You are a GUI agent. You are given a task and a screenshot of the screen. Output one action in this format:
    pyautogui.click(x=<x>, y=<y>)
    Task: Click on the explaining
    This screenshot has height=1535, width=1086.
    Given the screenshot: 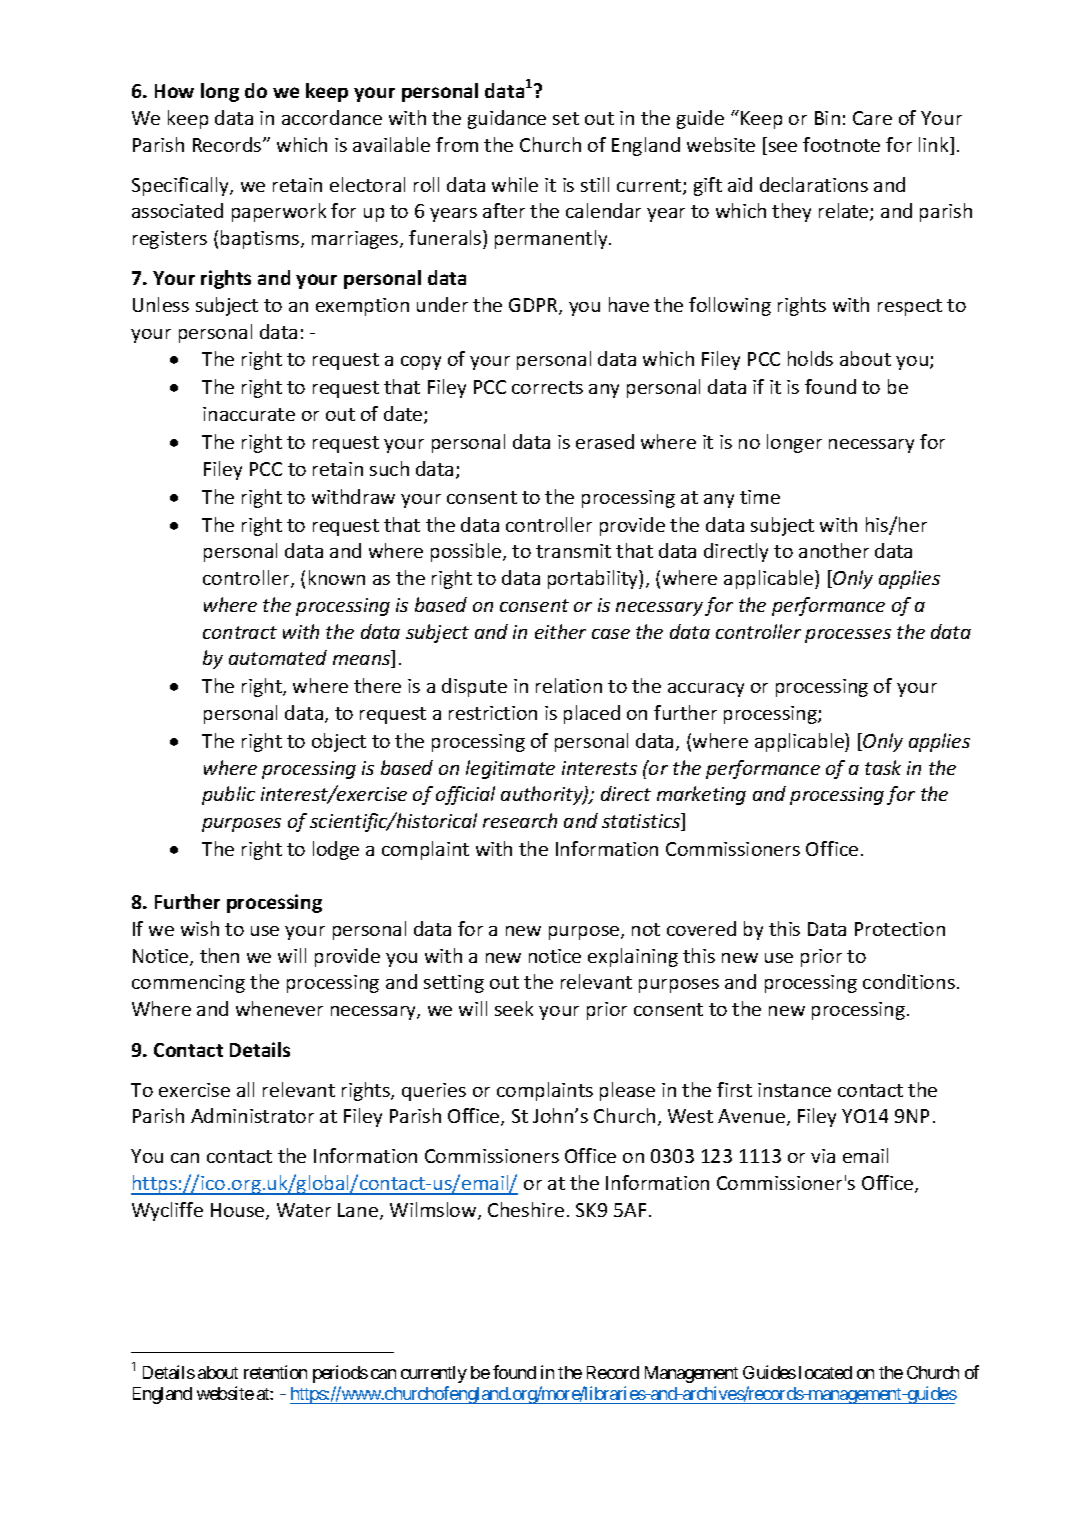 What is the action you would take?
    pyautogui.click(x=633, y=957)
